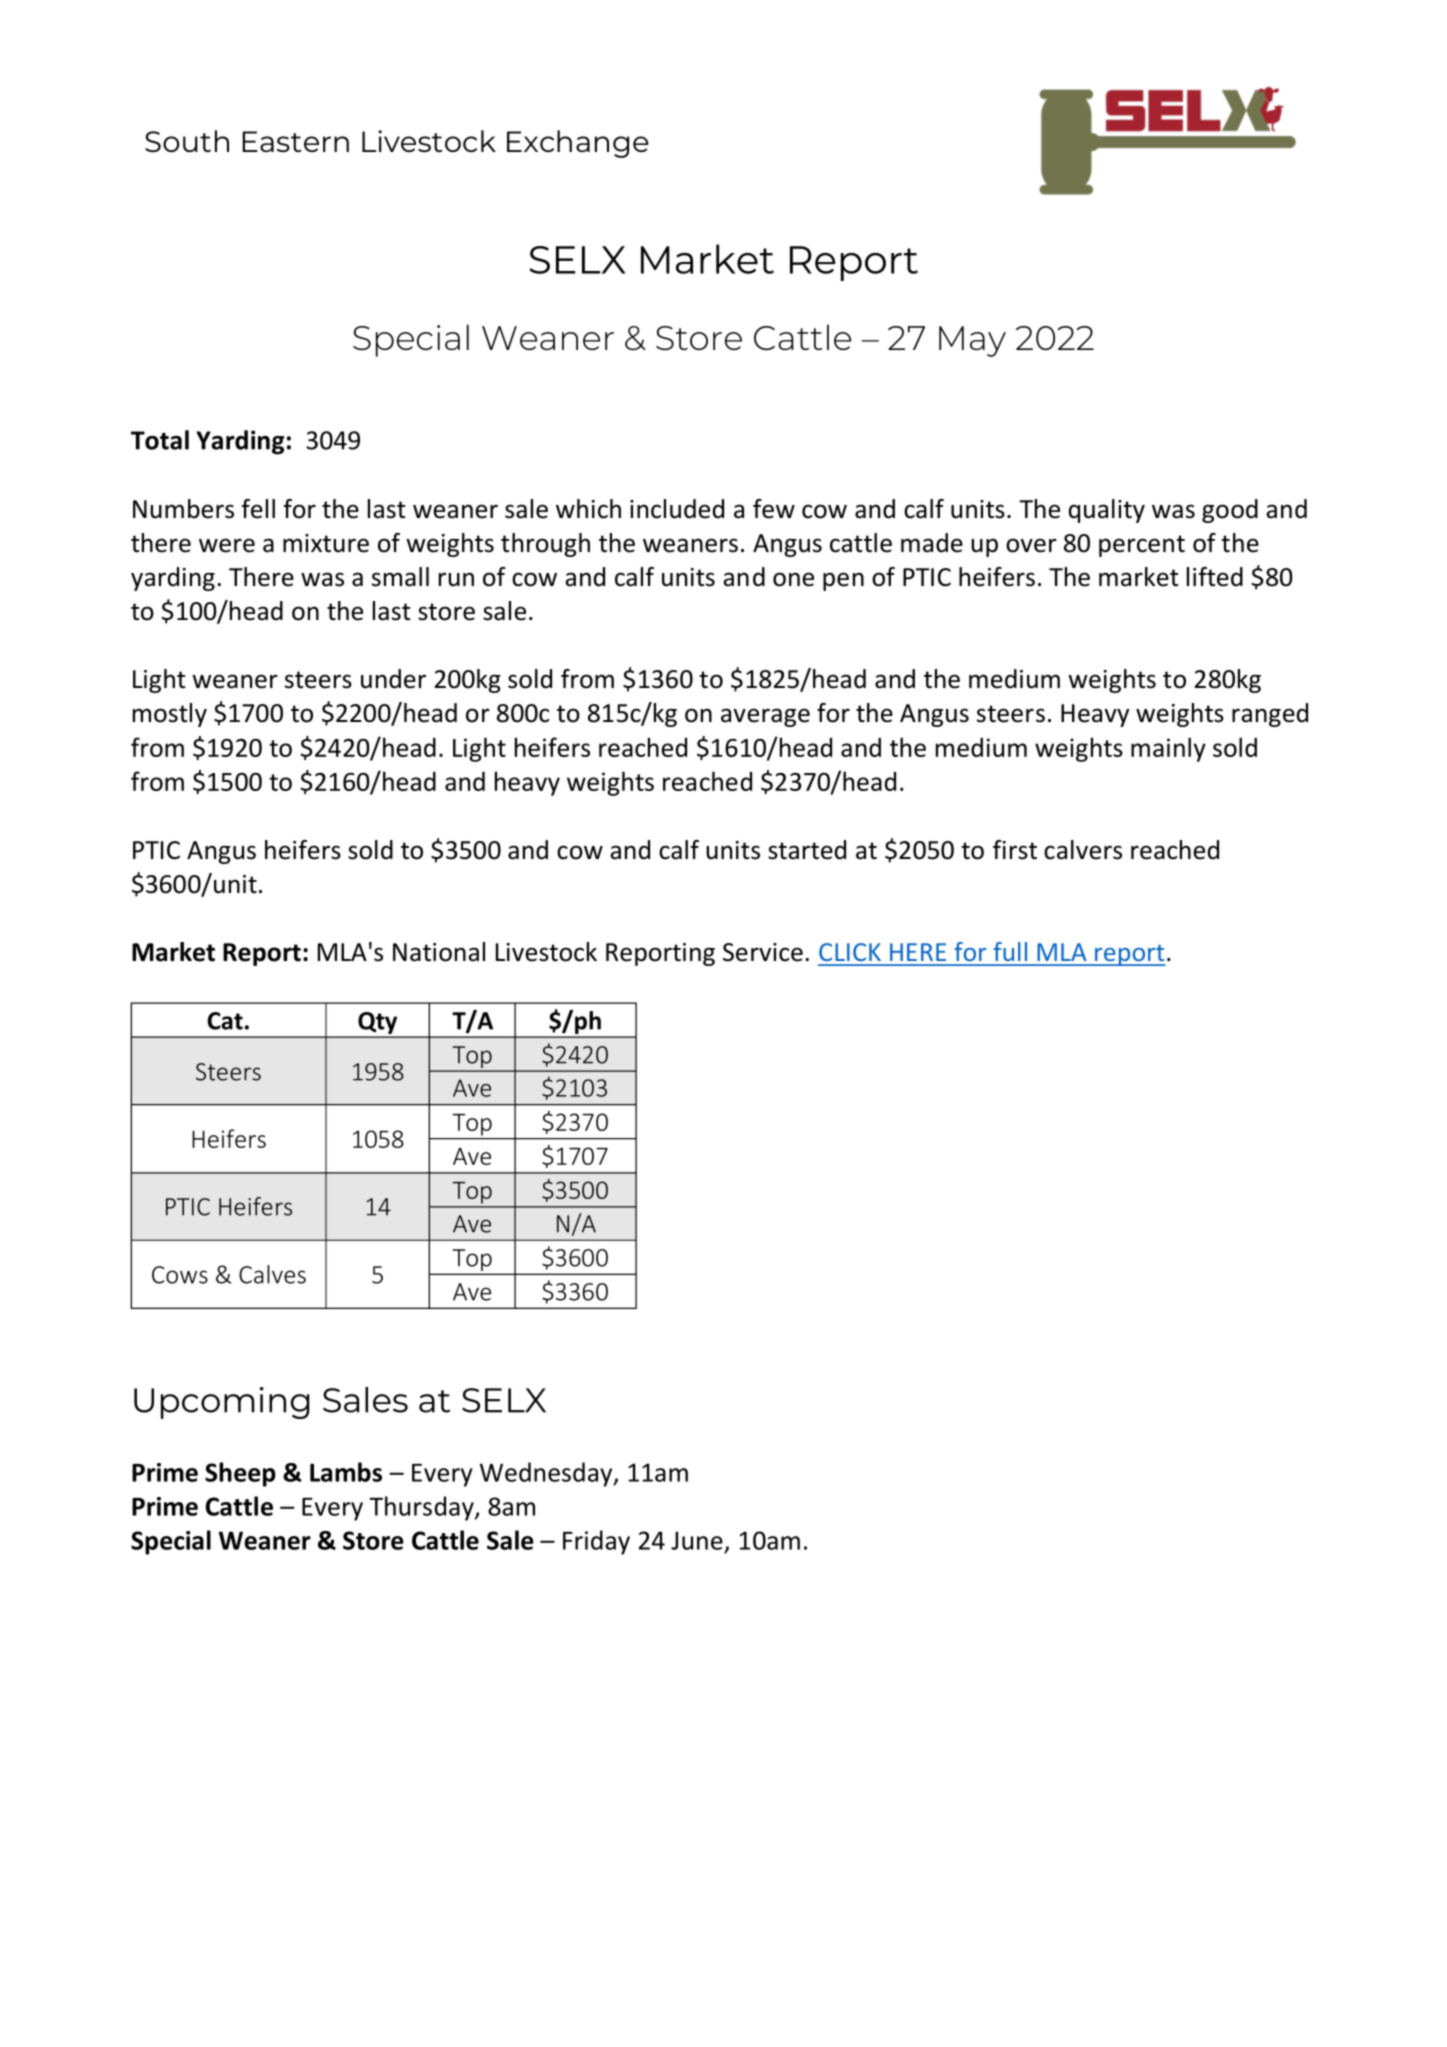 Image resolution: width=1447 pixels, height=2047 pixels. I want to click on Sheep, so click(240, 1474).
